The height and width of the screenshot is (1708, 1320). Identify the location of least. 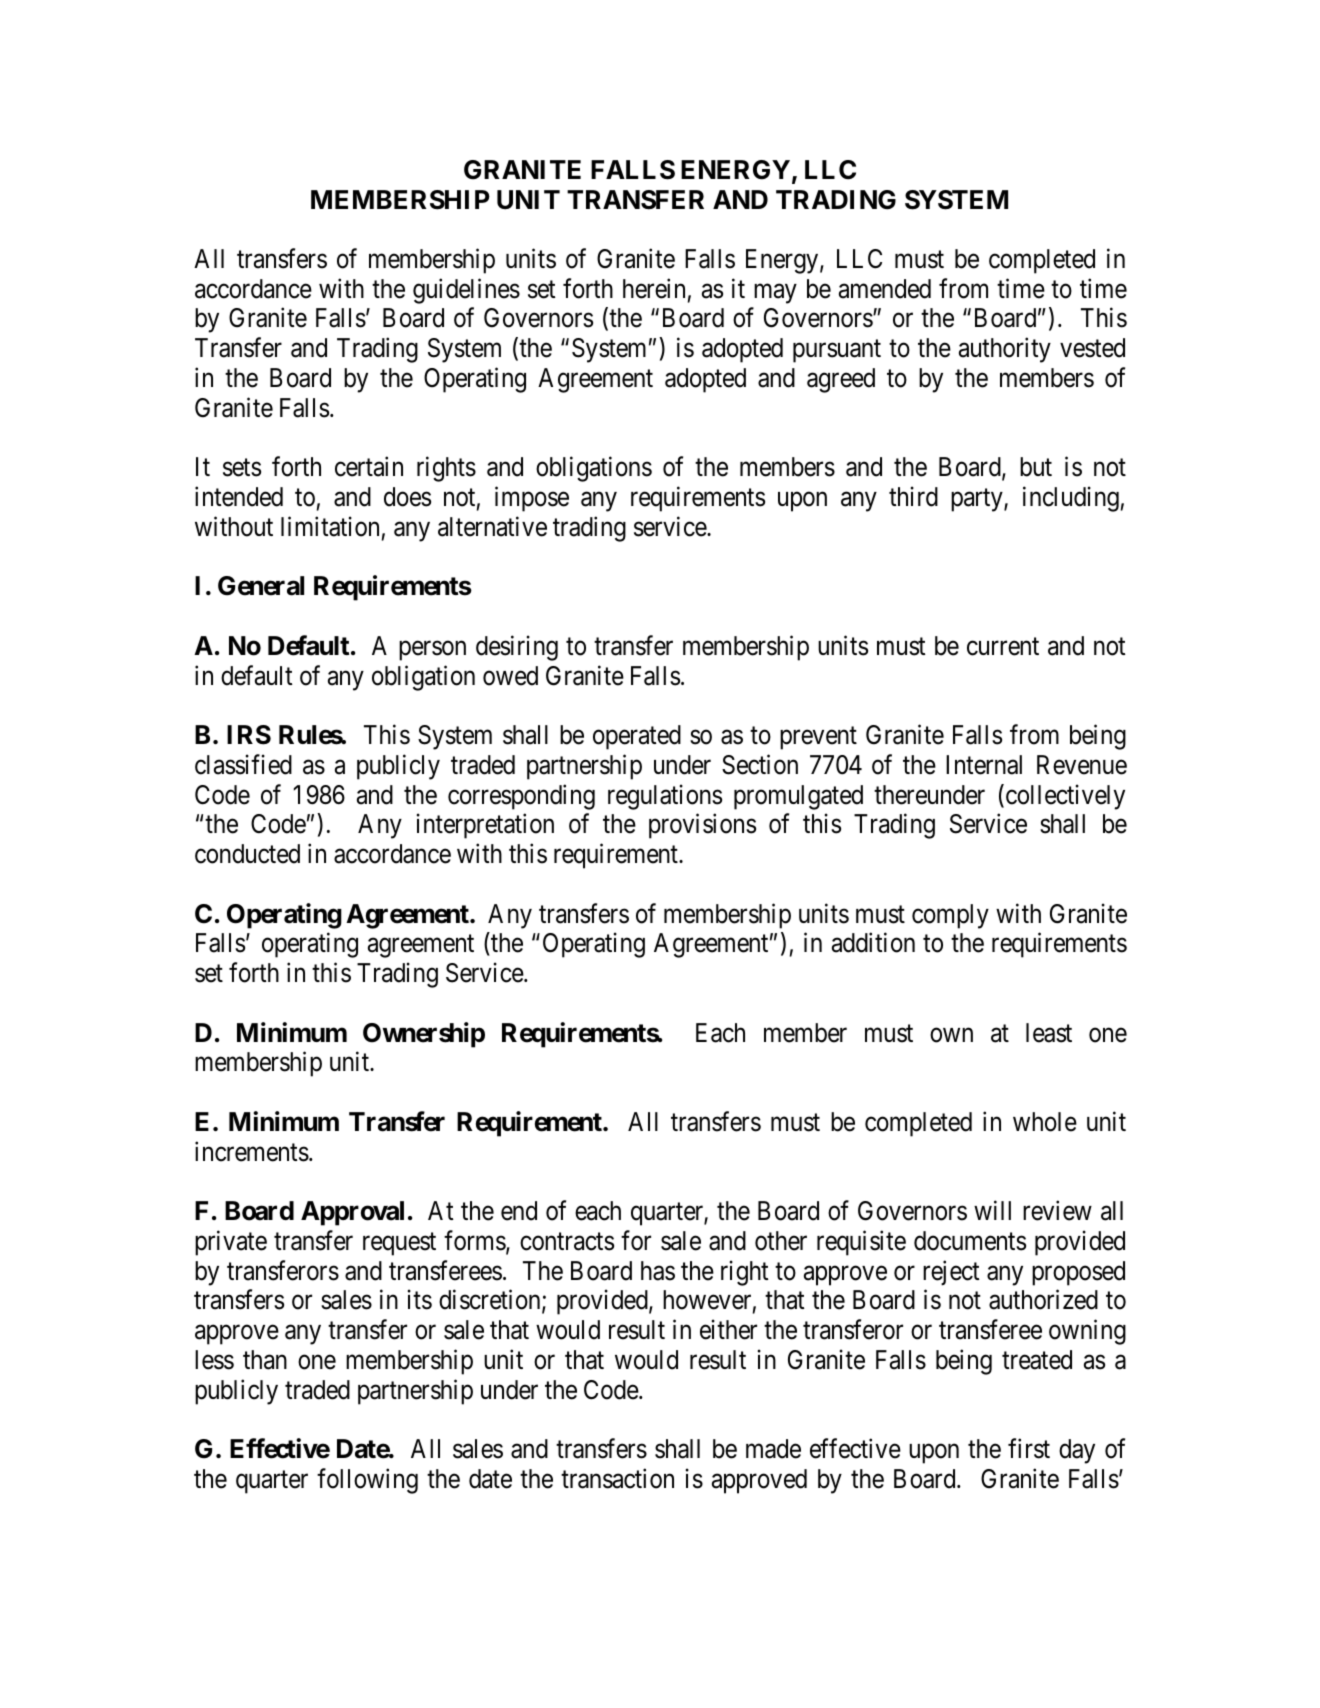
(1049, 1033).
